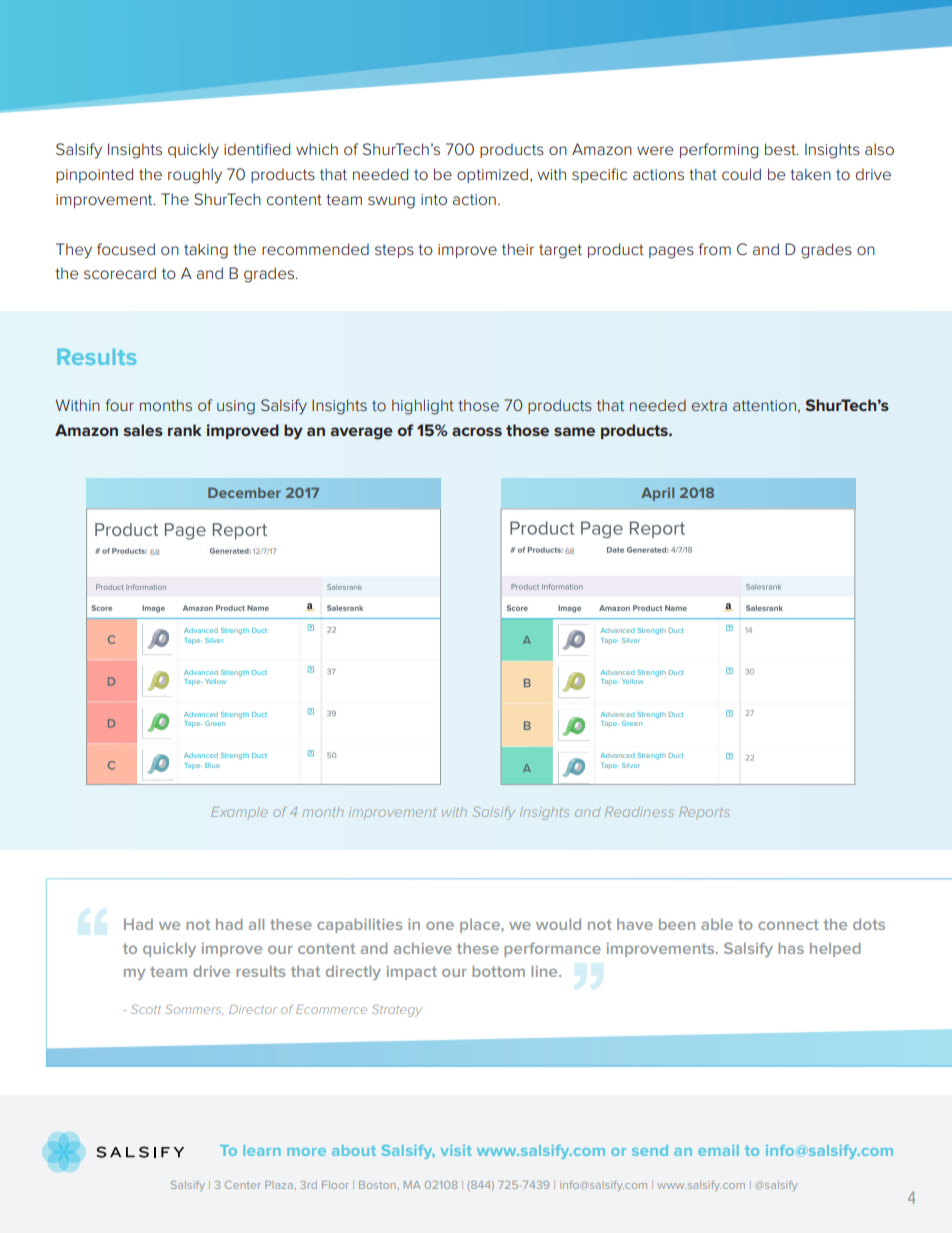  I want to click on taken, so click(810, 174).
